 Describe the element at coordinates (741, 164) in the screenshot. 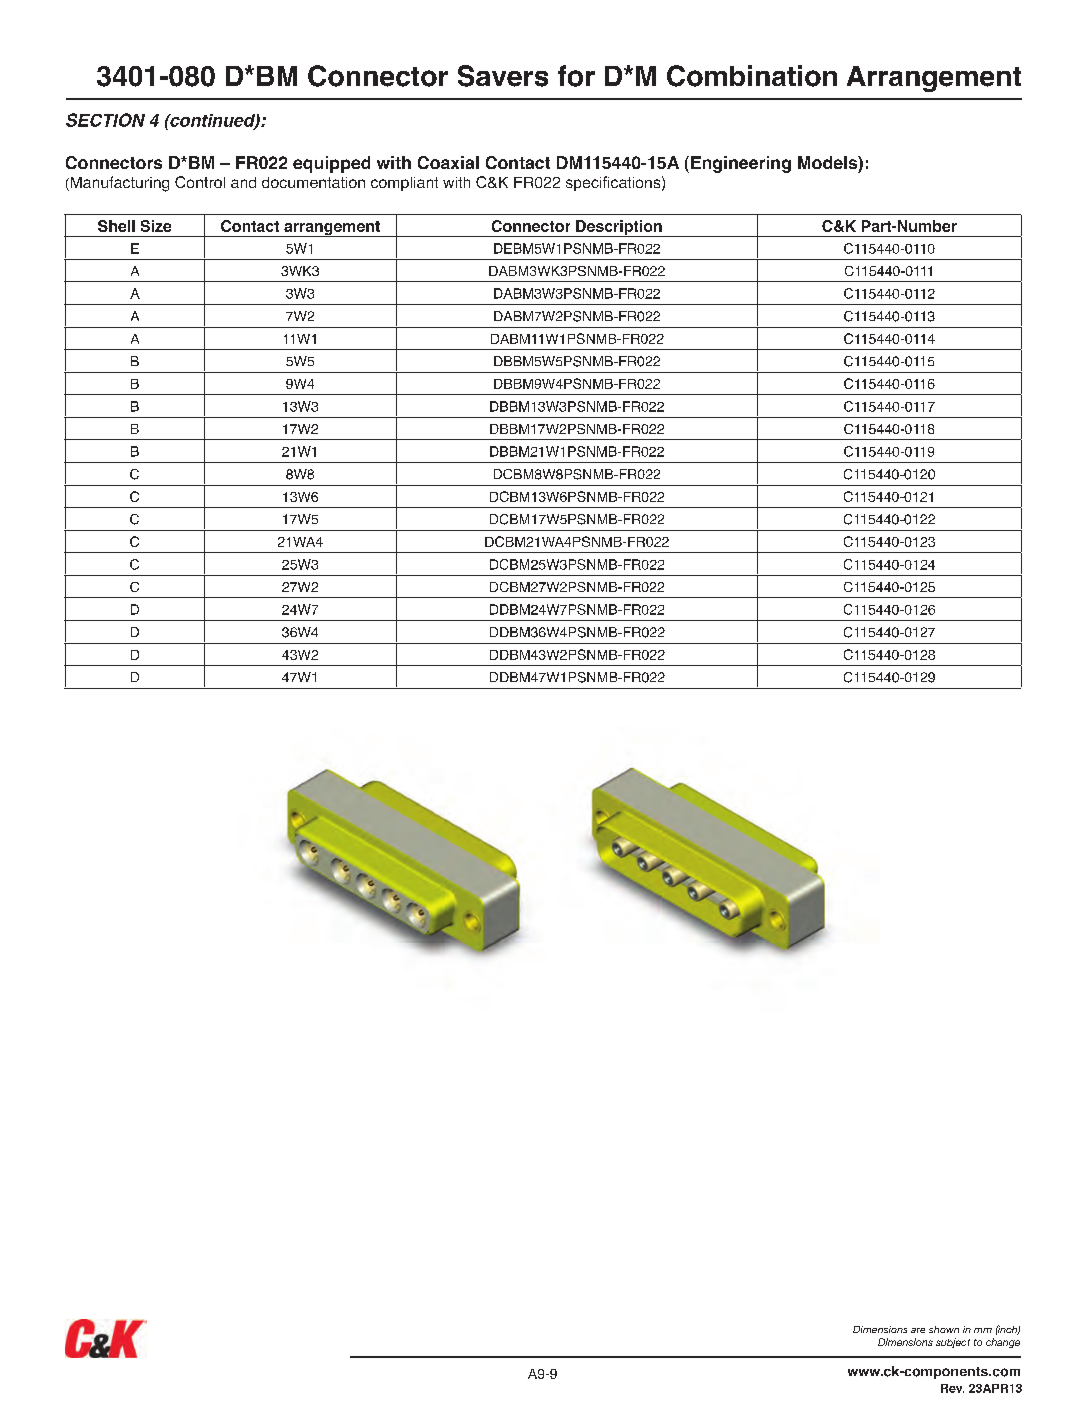

I see `Engineering` at that location.
